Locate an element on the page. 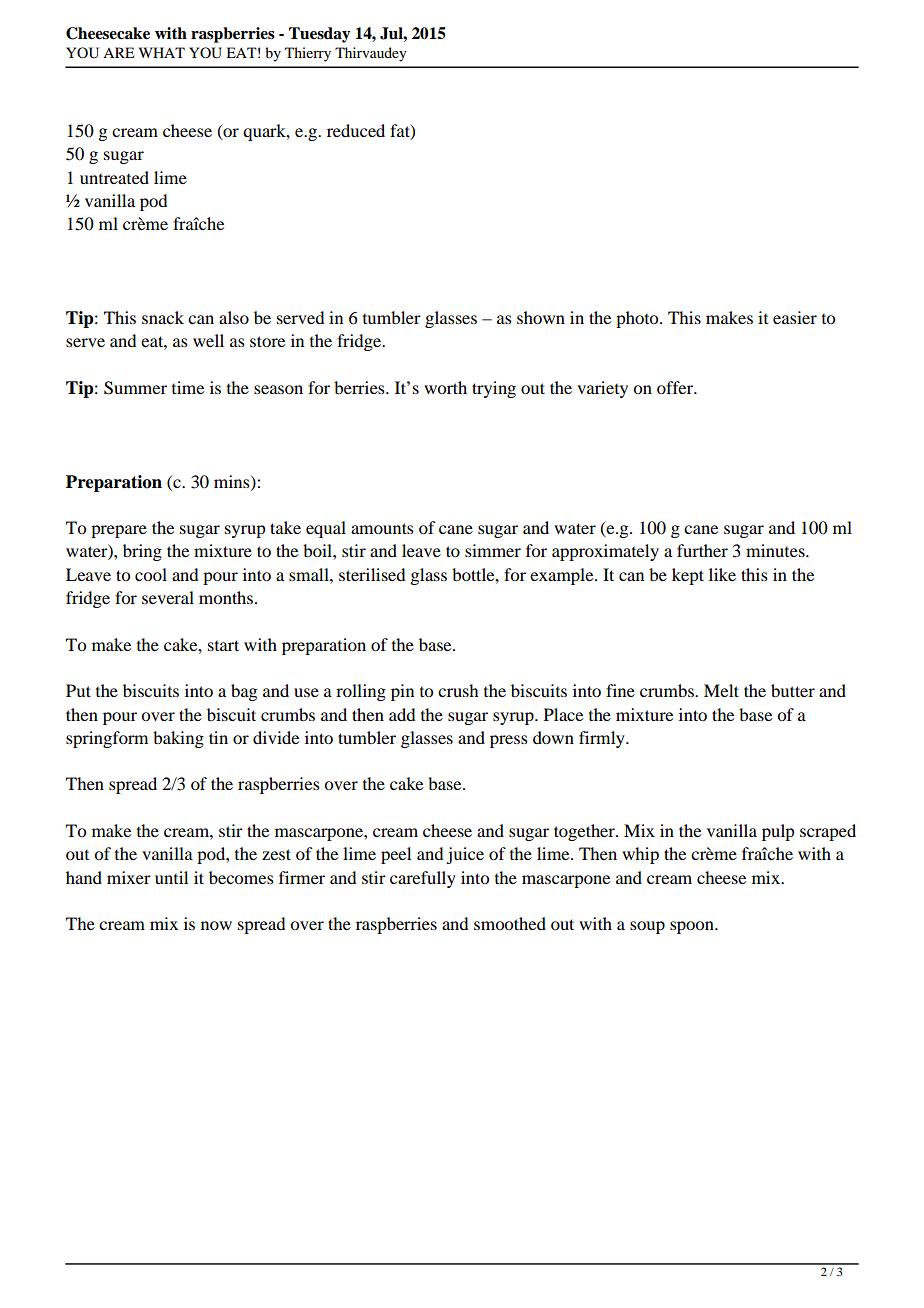 The image size is (924, 1308). further is located at coordinates (702, 550).
